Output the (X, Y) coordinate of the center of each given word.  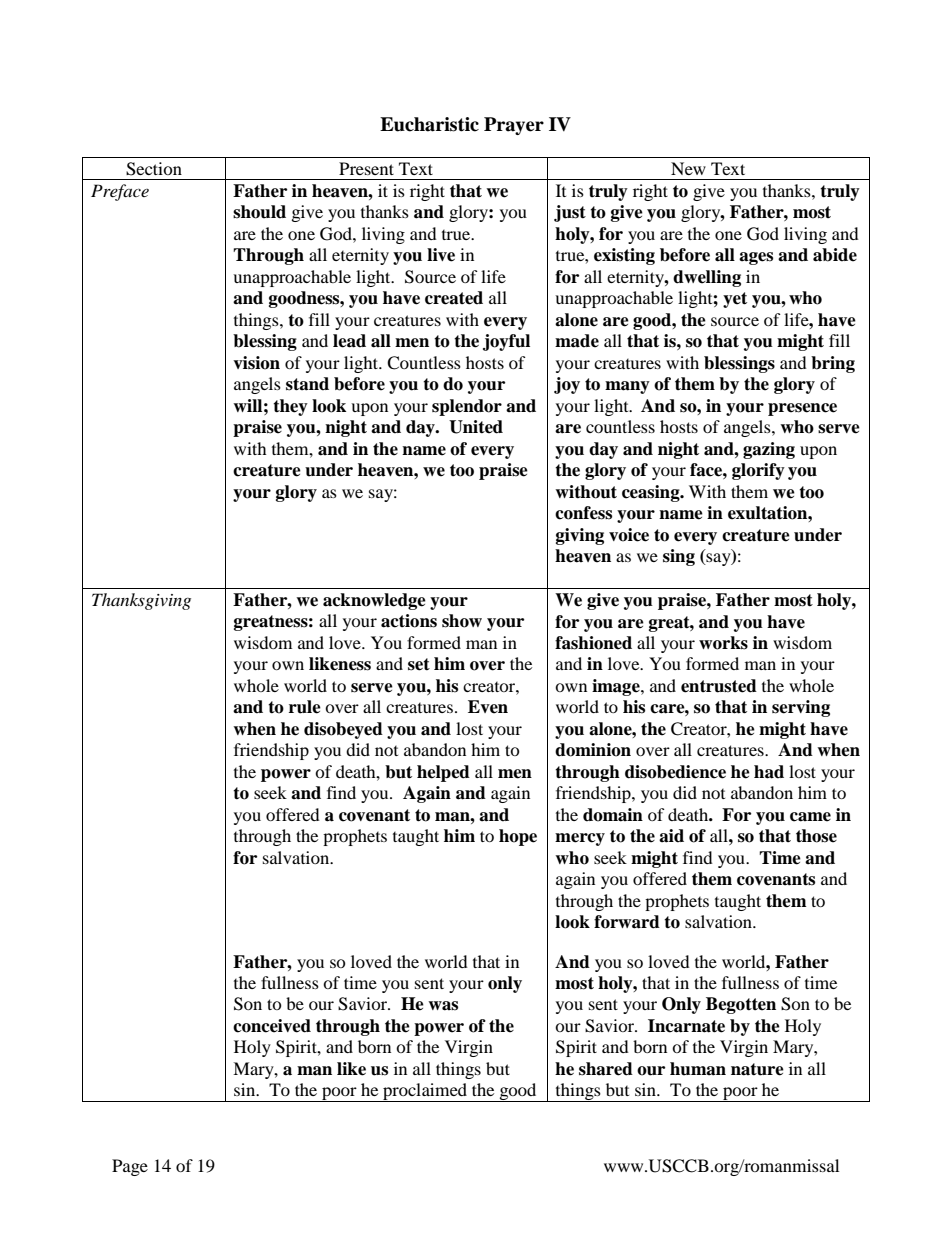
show (462, 621)
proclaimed (425, 1092)
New (688, 168)
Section (154, 169)
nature (757, 1069)
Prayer (514, 126)
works (723, 643)
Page (130, 1167)
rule (305, 707)
